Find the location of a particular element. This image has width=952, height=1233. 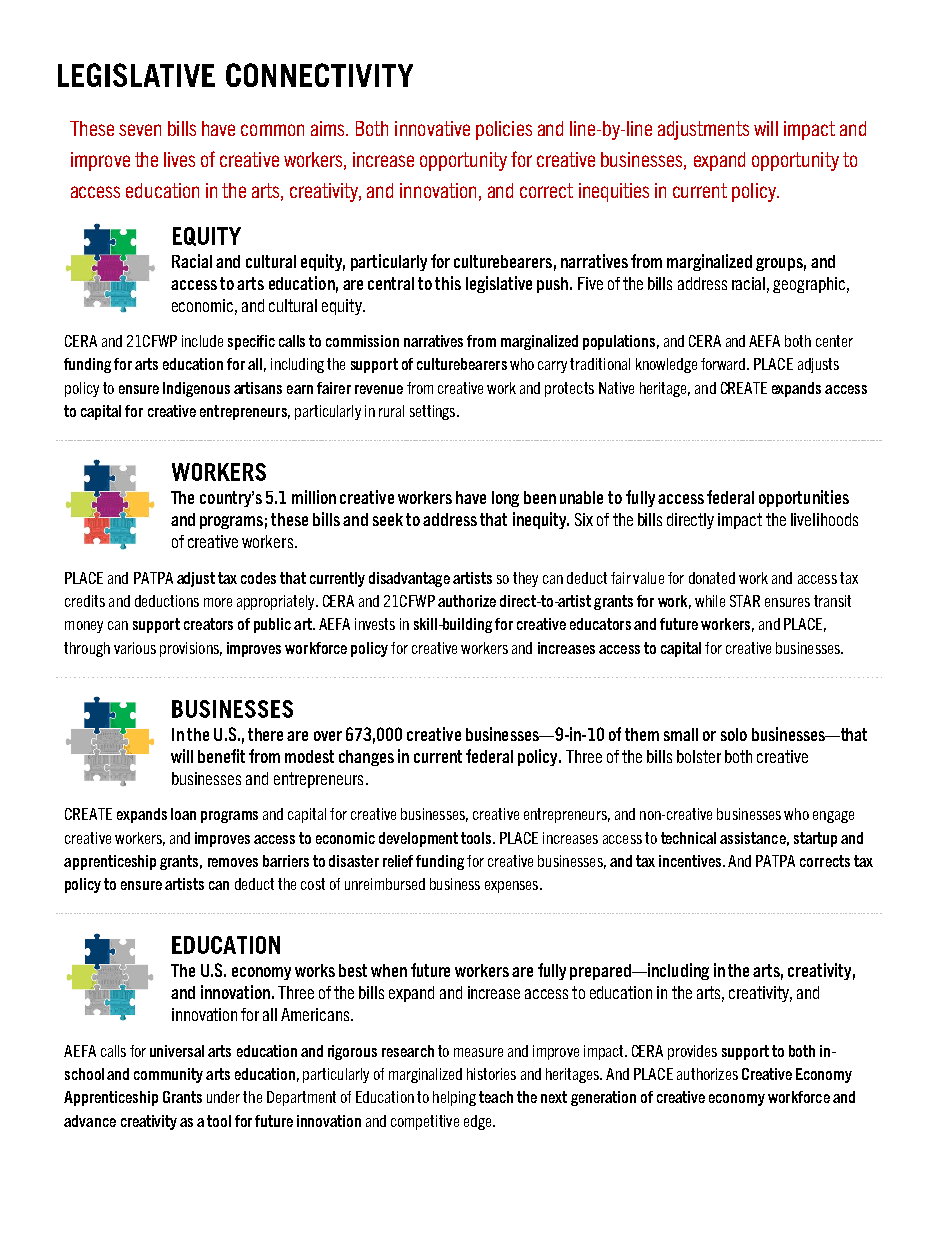

bolster is located at coordinates (699, 756).
